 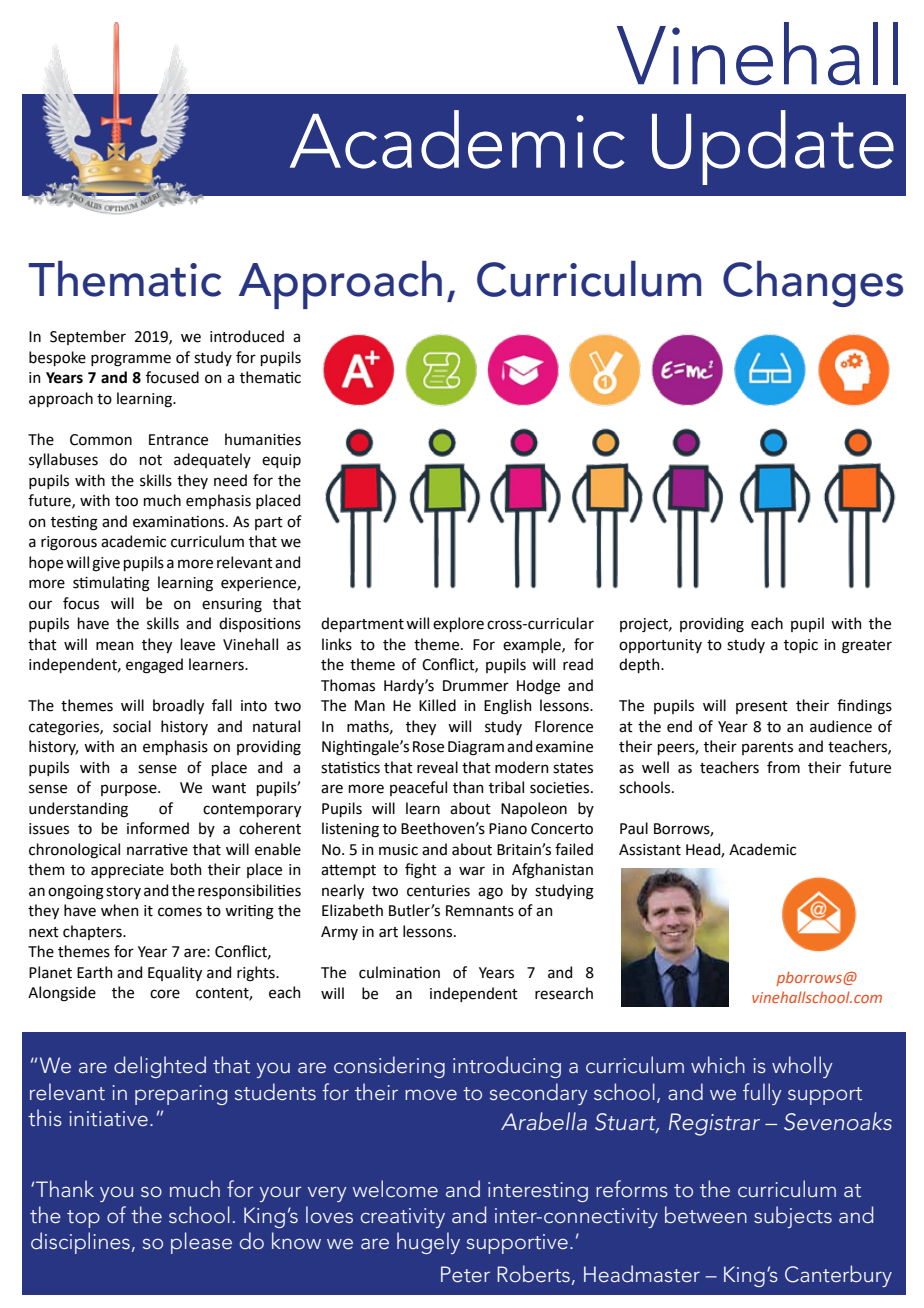 What do you see at coordinates (247, 336) in the screenshot?
I see `introduced` at bounding box center [247, 336].
